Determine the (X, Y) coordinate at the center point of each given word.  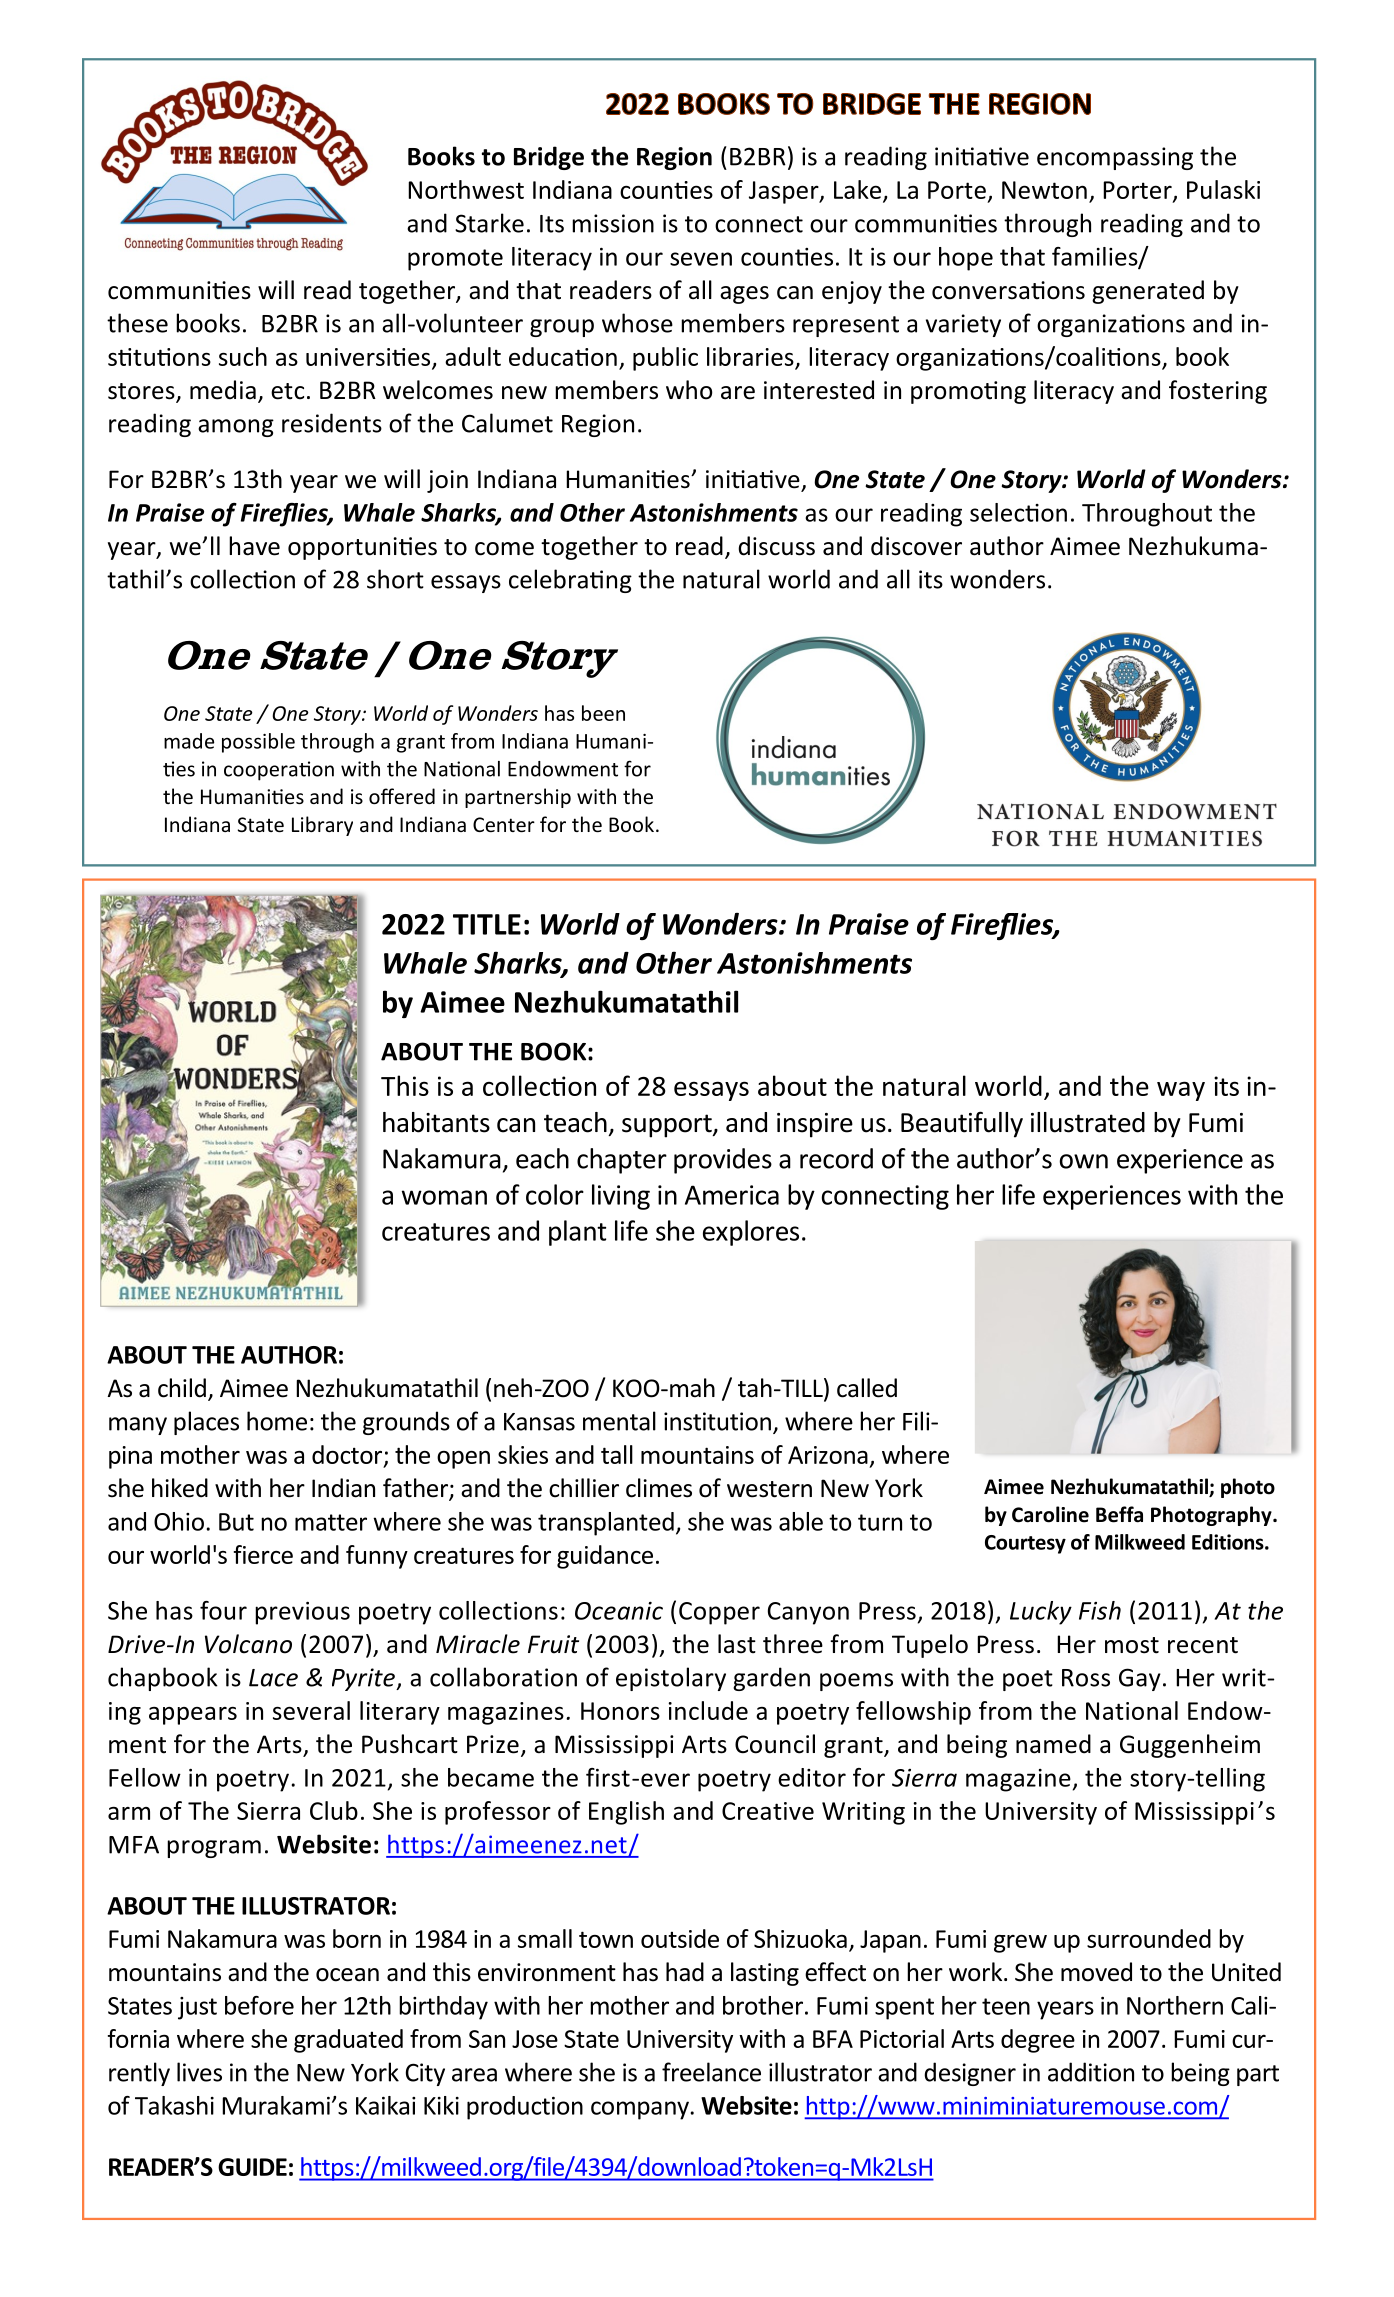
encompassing (1115, 158)
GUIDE (252, 2167)
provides (723, 1161)
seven (701, 259)
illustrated (1088, 1122)
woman (444, 1197)
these (137, 323)
